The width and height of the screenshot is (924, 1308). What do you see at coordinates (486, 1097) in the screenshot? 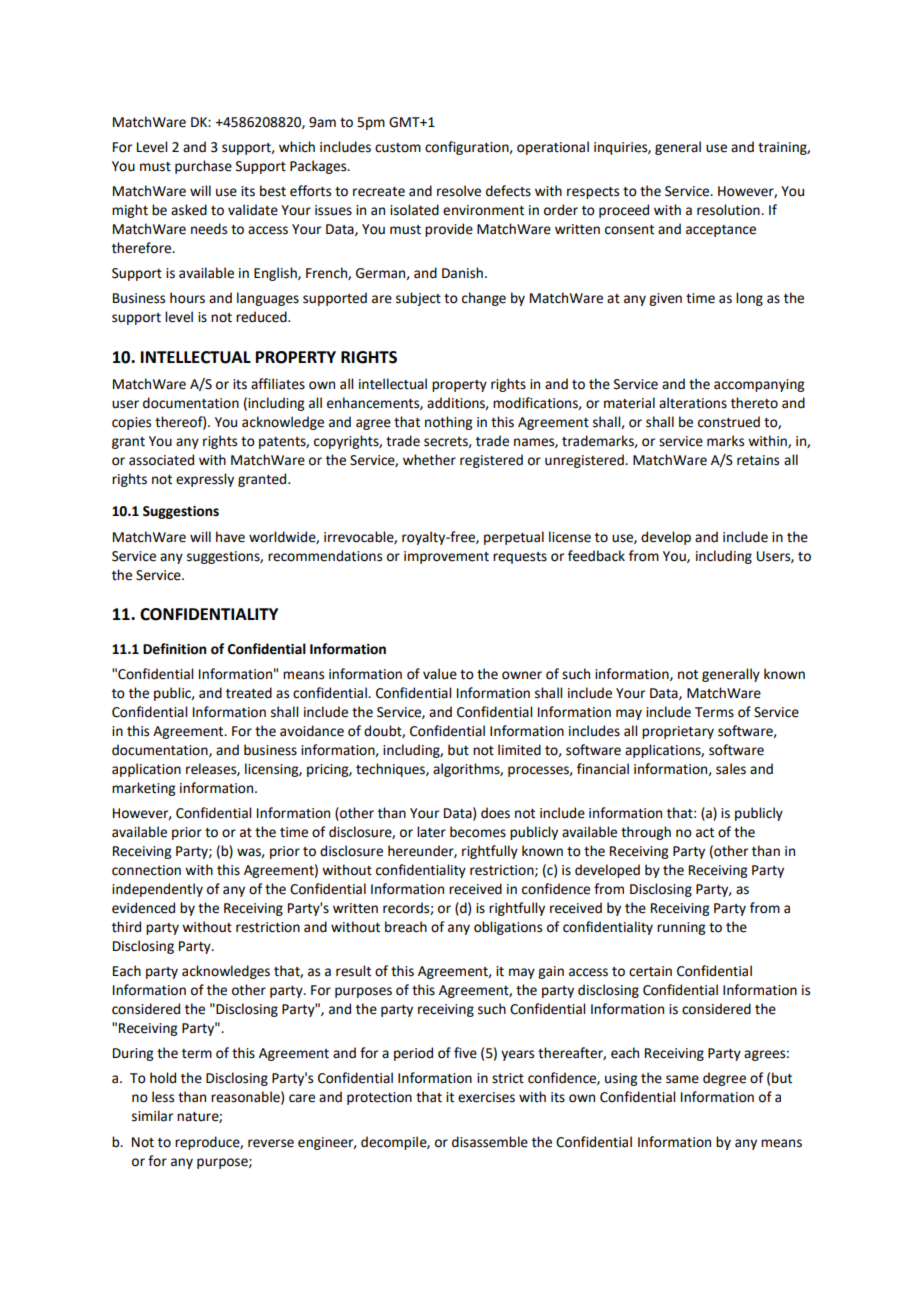
I see `exercises` at bounding box center [486, 1097].
